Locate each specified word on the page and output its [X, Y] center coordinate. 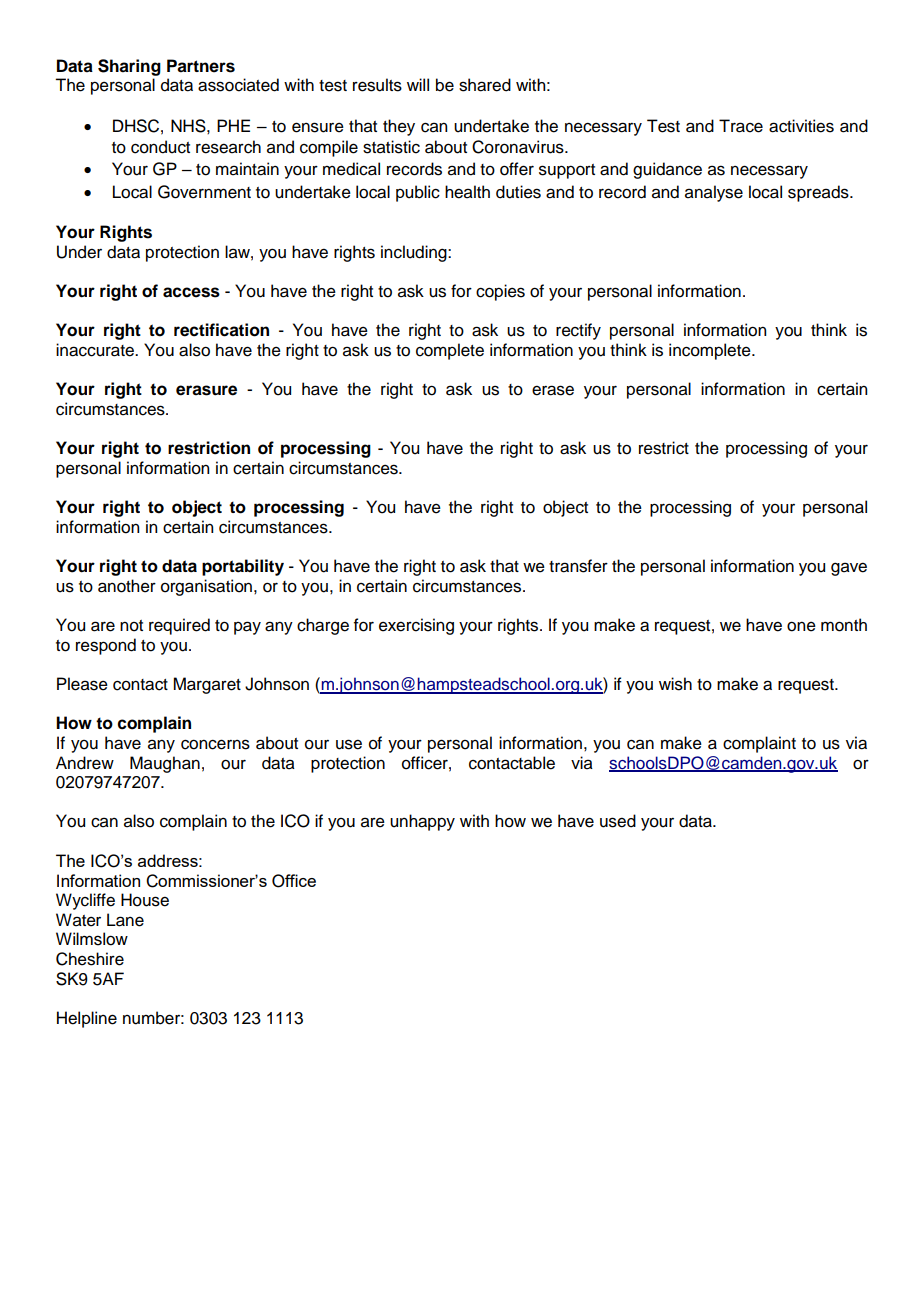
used [618, 821]
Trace [741, 126]
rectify [578, 331]
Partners [201, 66]
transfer [578, 566]
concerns [215, 744]
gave [849, 569]
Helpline [87, 1019]
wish [675, 684]
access [191, 292]
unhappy [422, 822]
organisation [208, 587]
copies [500, 292]
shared [485, 85]
